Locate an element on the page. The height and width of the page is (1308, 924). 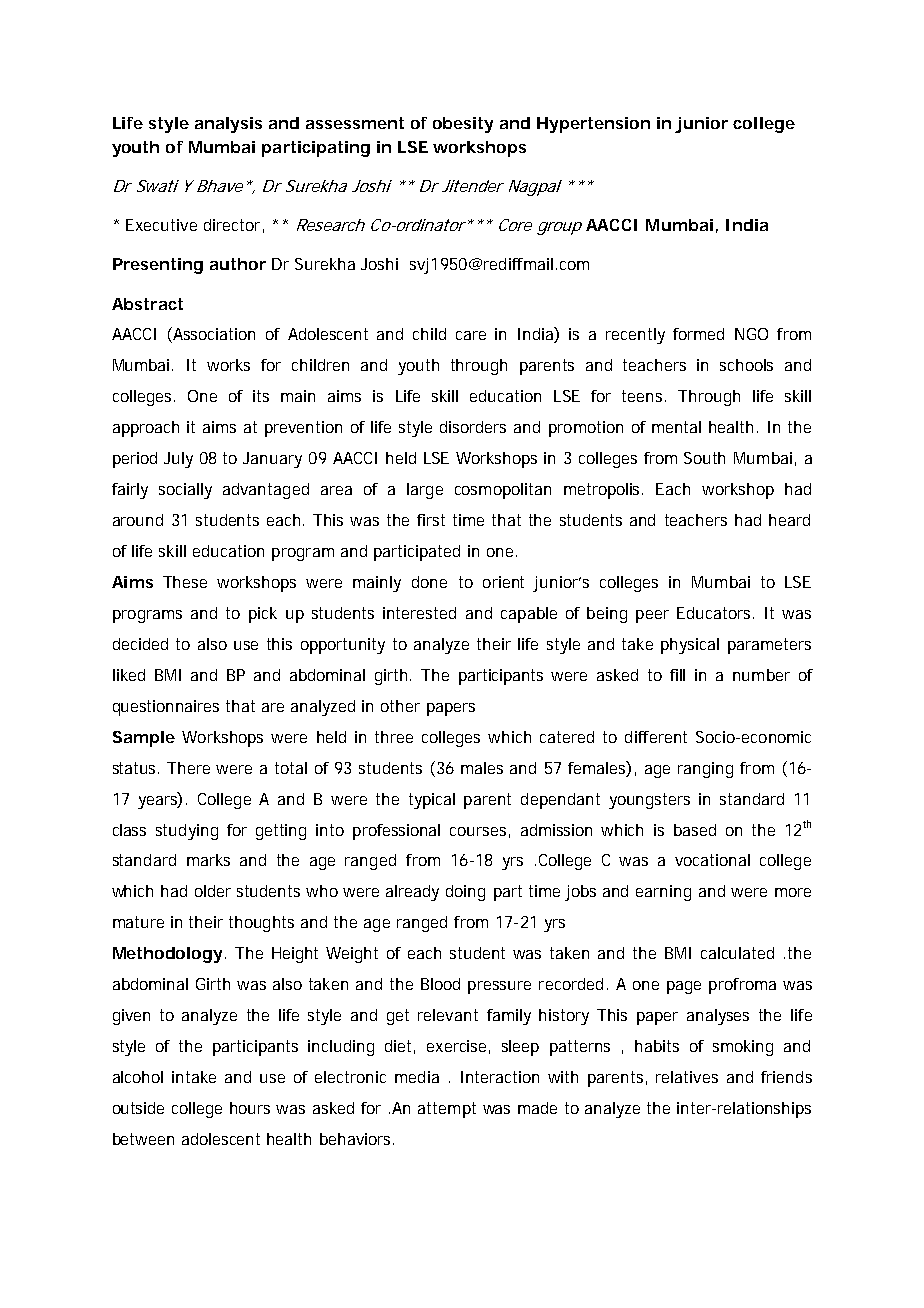
analysis is located at coordinates (228, 125).
